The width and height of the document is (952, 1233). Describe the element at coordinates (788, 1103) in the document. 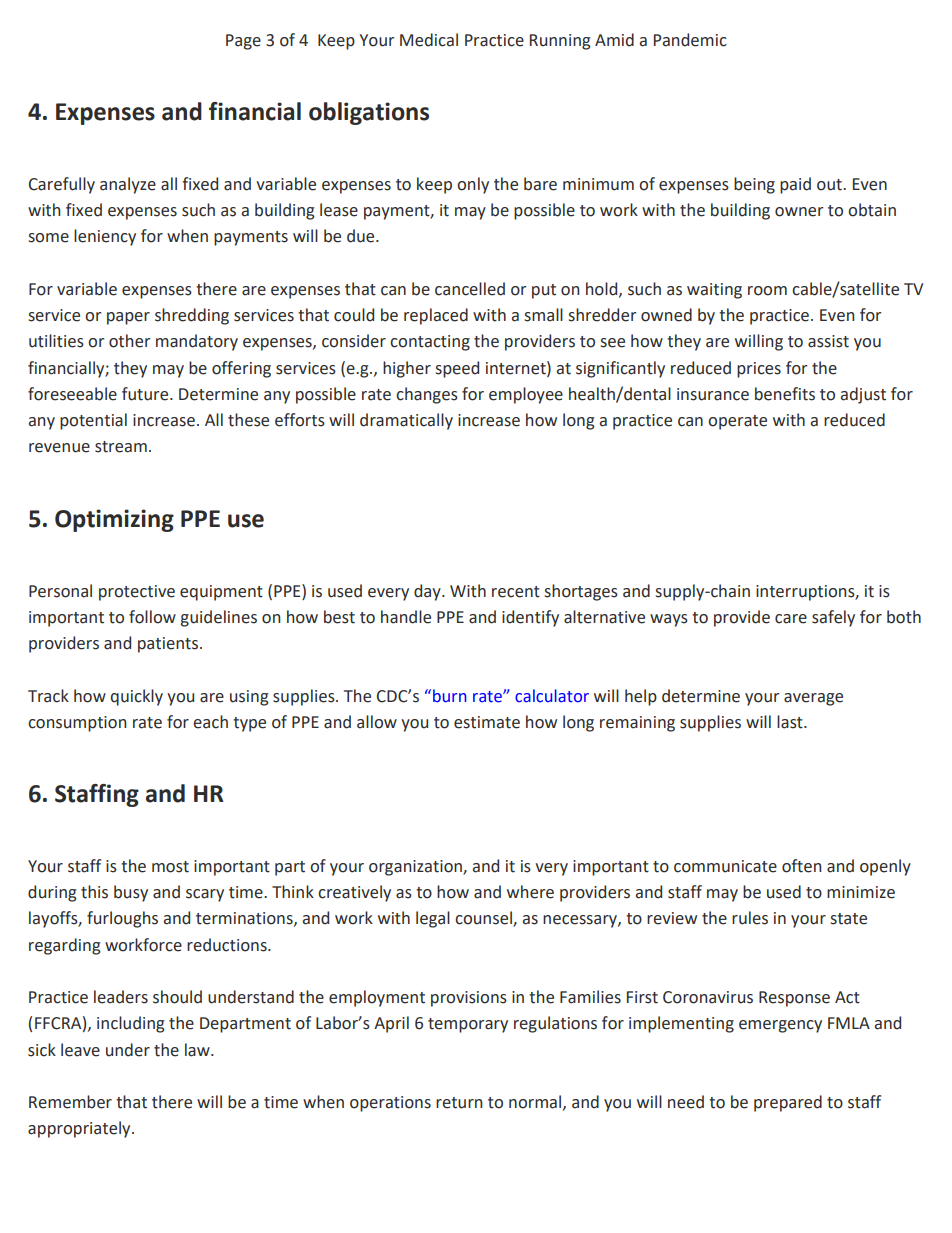

I see `prepared` at that location.
